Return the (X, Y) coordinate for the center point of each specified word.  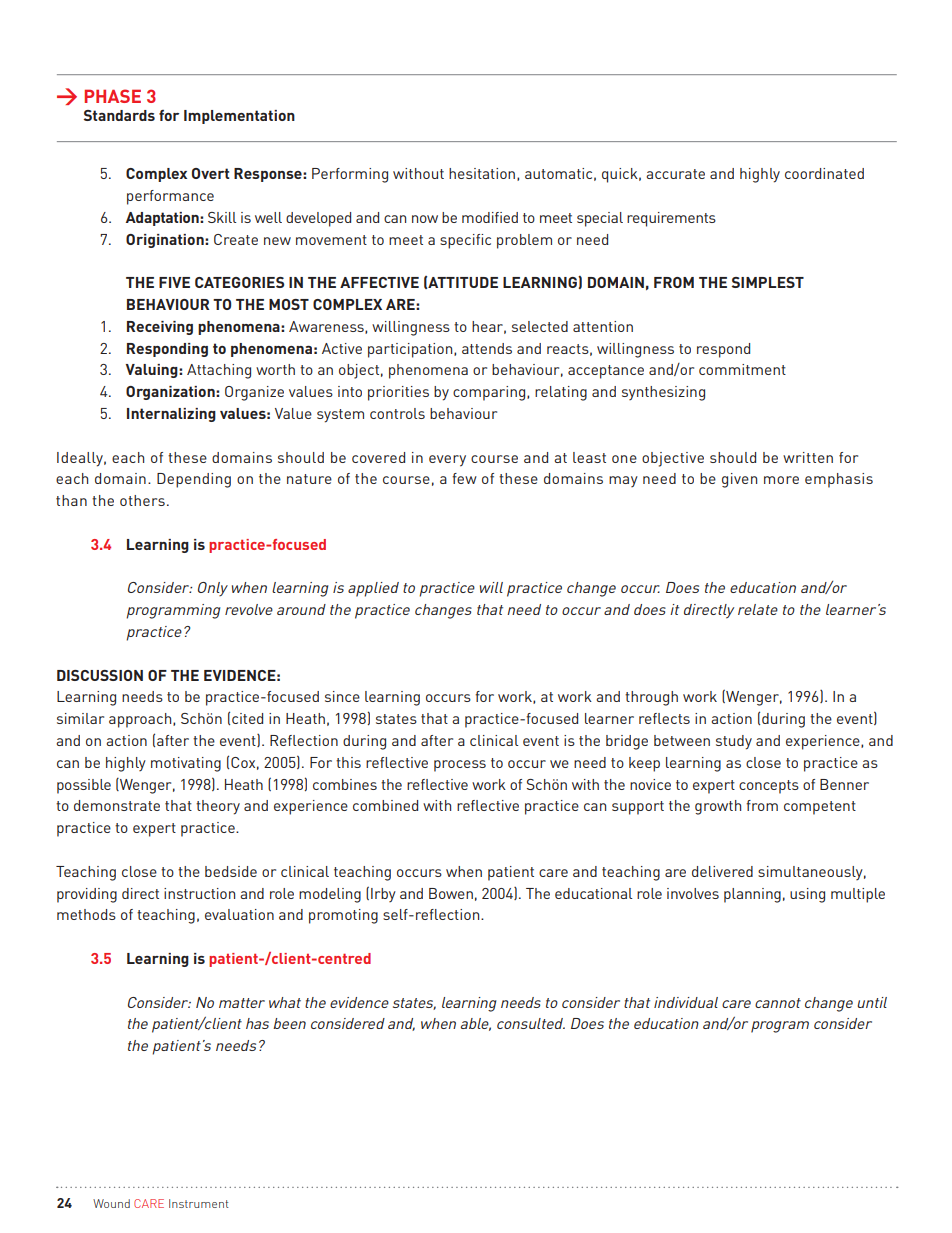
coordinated (824, 173)
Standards (119, 115)
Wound (111, 1203)
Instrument (199, 1203)
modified (490, 217)
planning (752, 895)
